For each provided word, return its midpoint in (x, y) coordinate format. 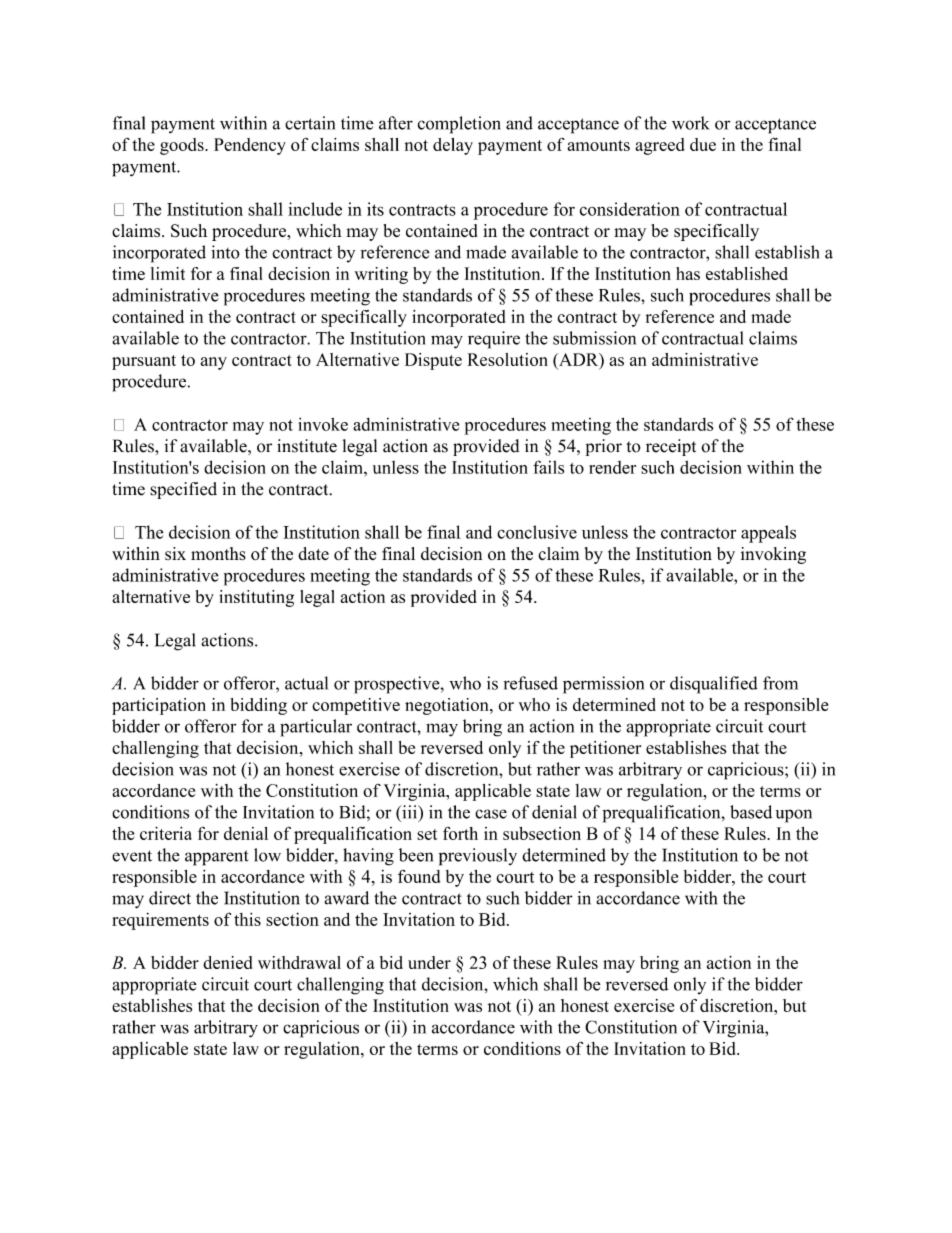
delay (453, 146)
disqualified (714, 685)
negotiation (448, 706)
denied (227, 962)
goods (183, 146)
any (214, 363)
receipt (671, 447)
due (703, 144)
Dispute (433, 361)
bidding (258, 706)
